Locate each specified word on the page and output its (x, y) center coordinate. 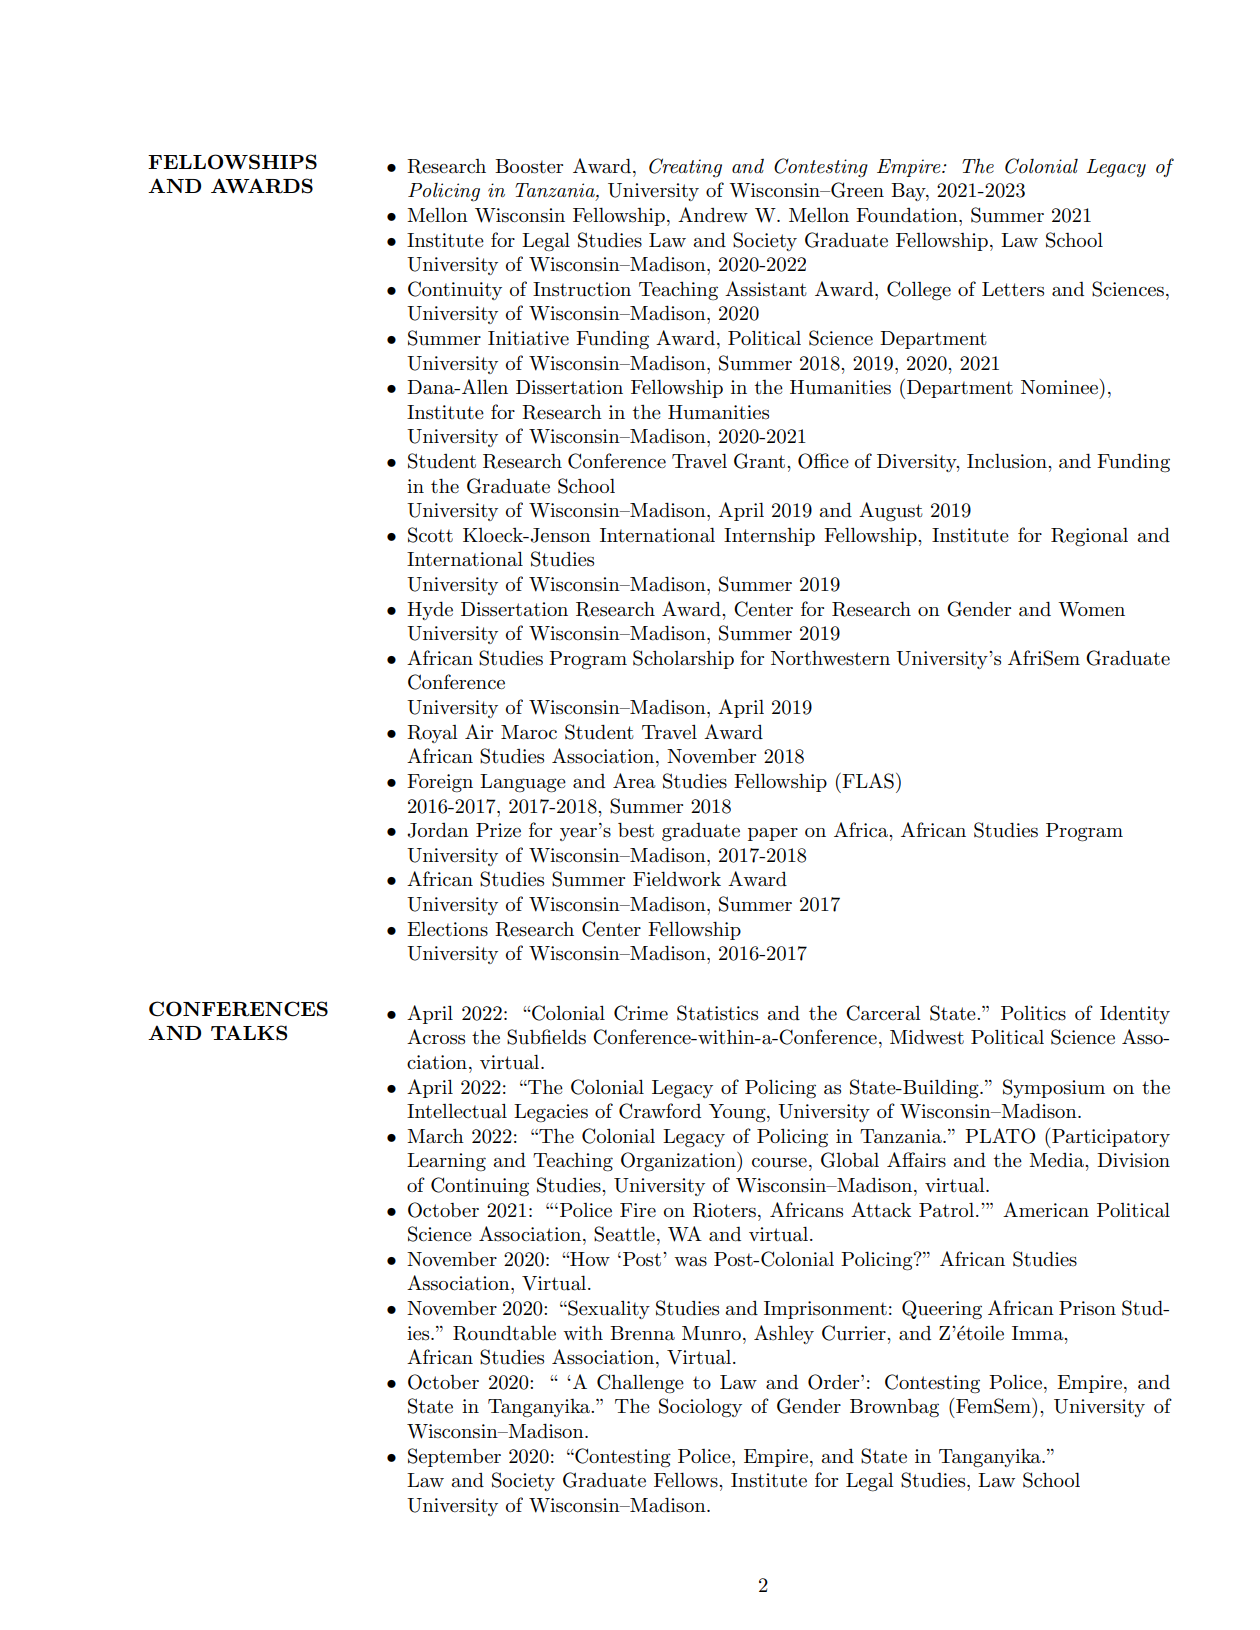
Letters (1013, 289)
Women (1091, 609)
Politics (1033, 1013)
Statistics (717, 1013)
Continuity (455, 290)
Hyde (430, 611)
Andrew (713, 214)
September (454, 1457)
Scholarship (683, 659)
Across (436, 1037)
